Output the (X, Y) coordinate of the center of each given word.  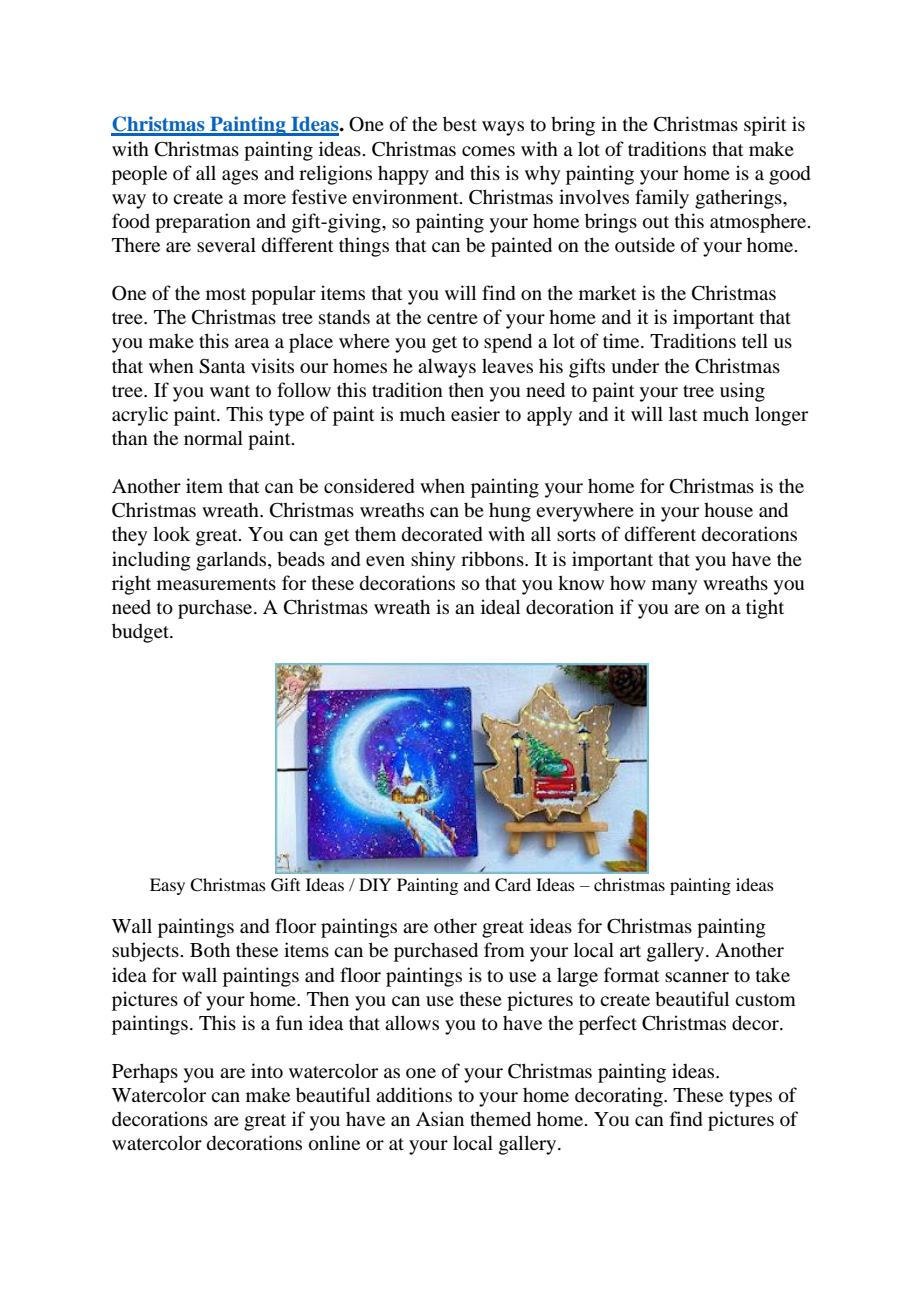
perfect (608, 1025)
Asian (440, 1118)
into (267, 1070)
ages (240, 177)
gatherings (739, 199)
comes (488, 151)
